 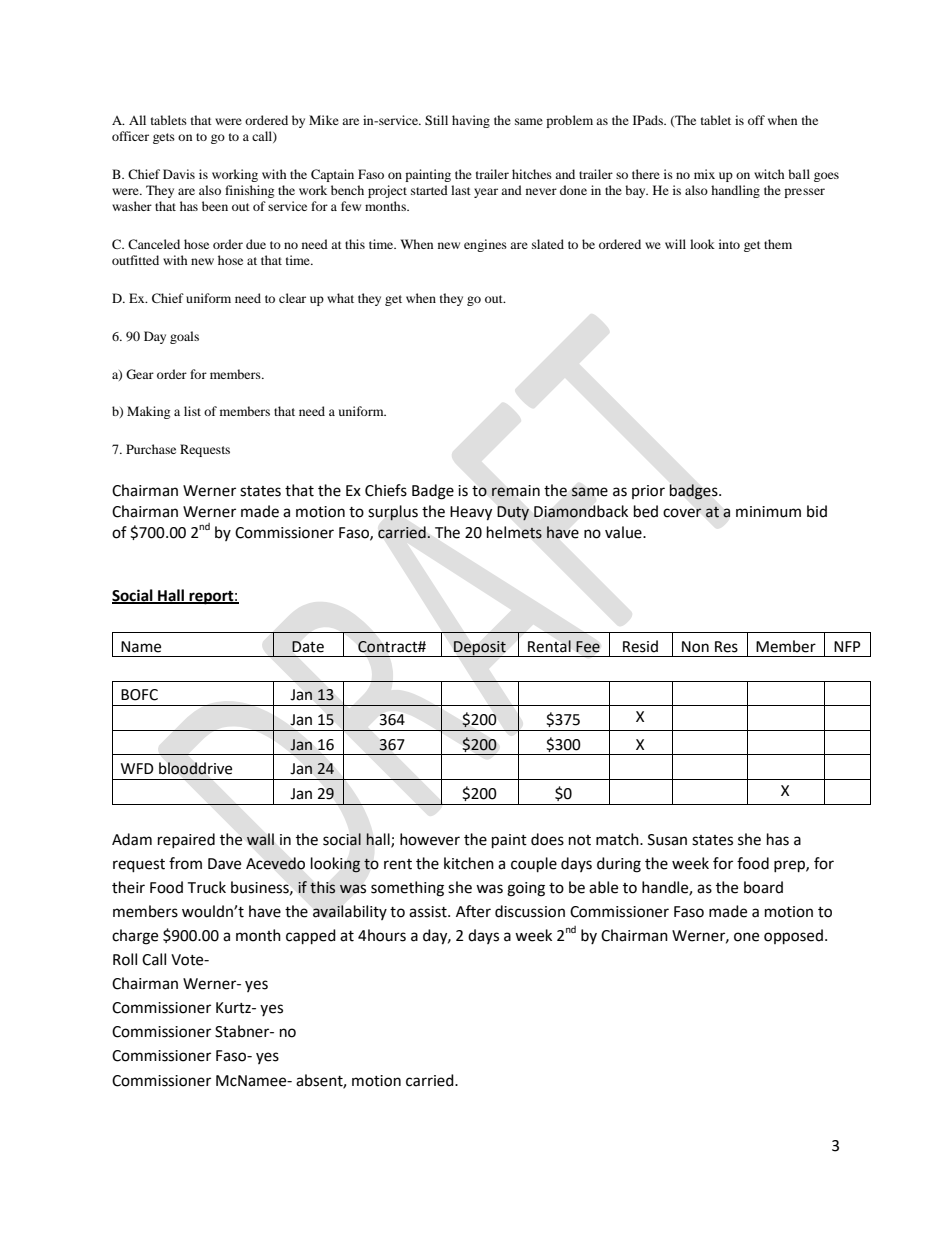 I want to click on opposed, so click(x=793, y=937).
